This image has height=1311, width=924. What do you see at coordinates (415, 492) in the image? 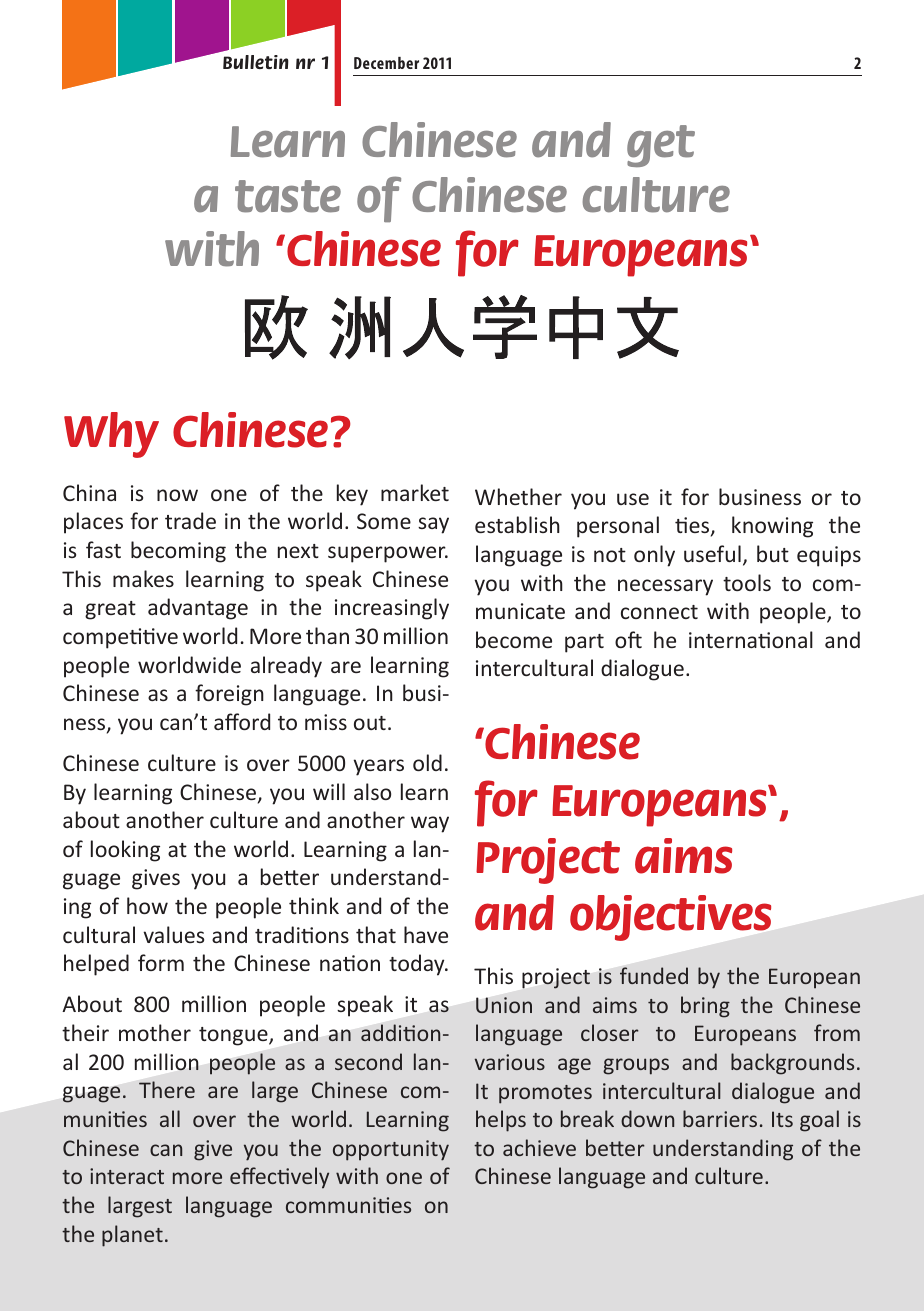
I see `market` at bounding box center [415, 492].
